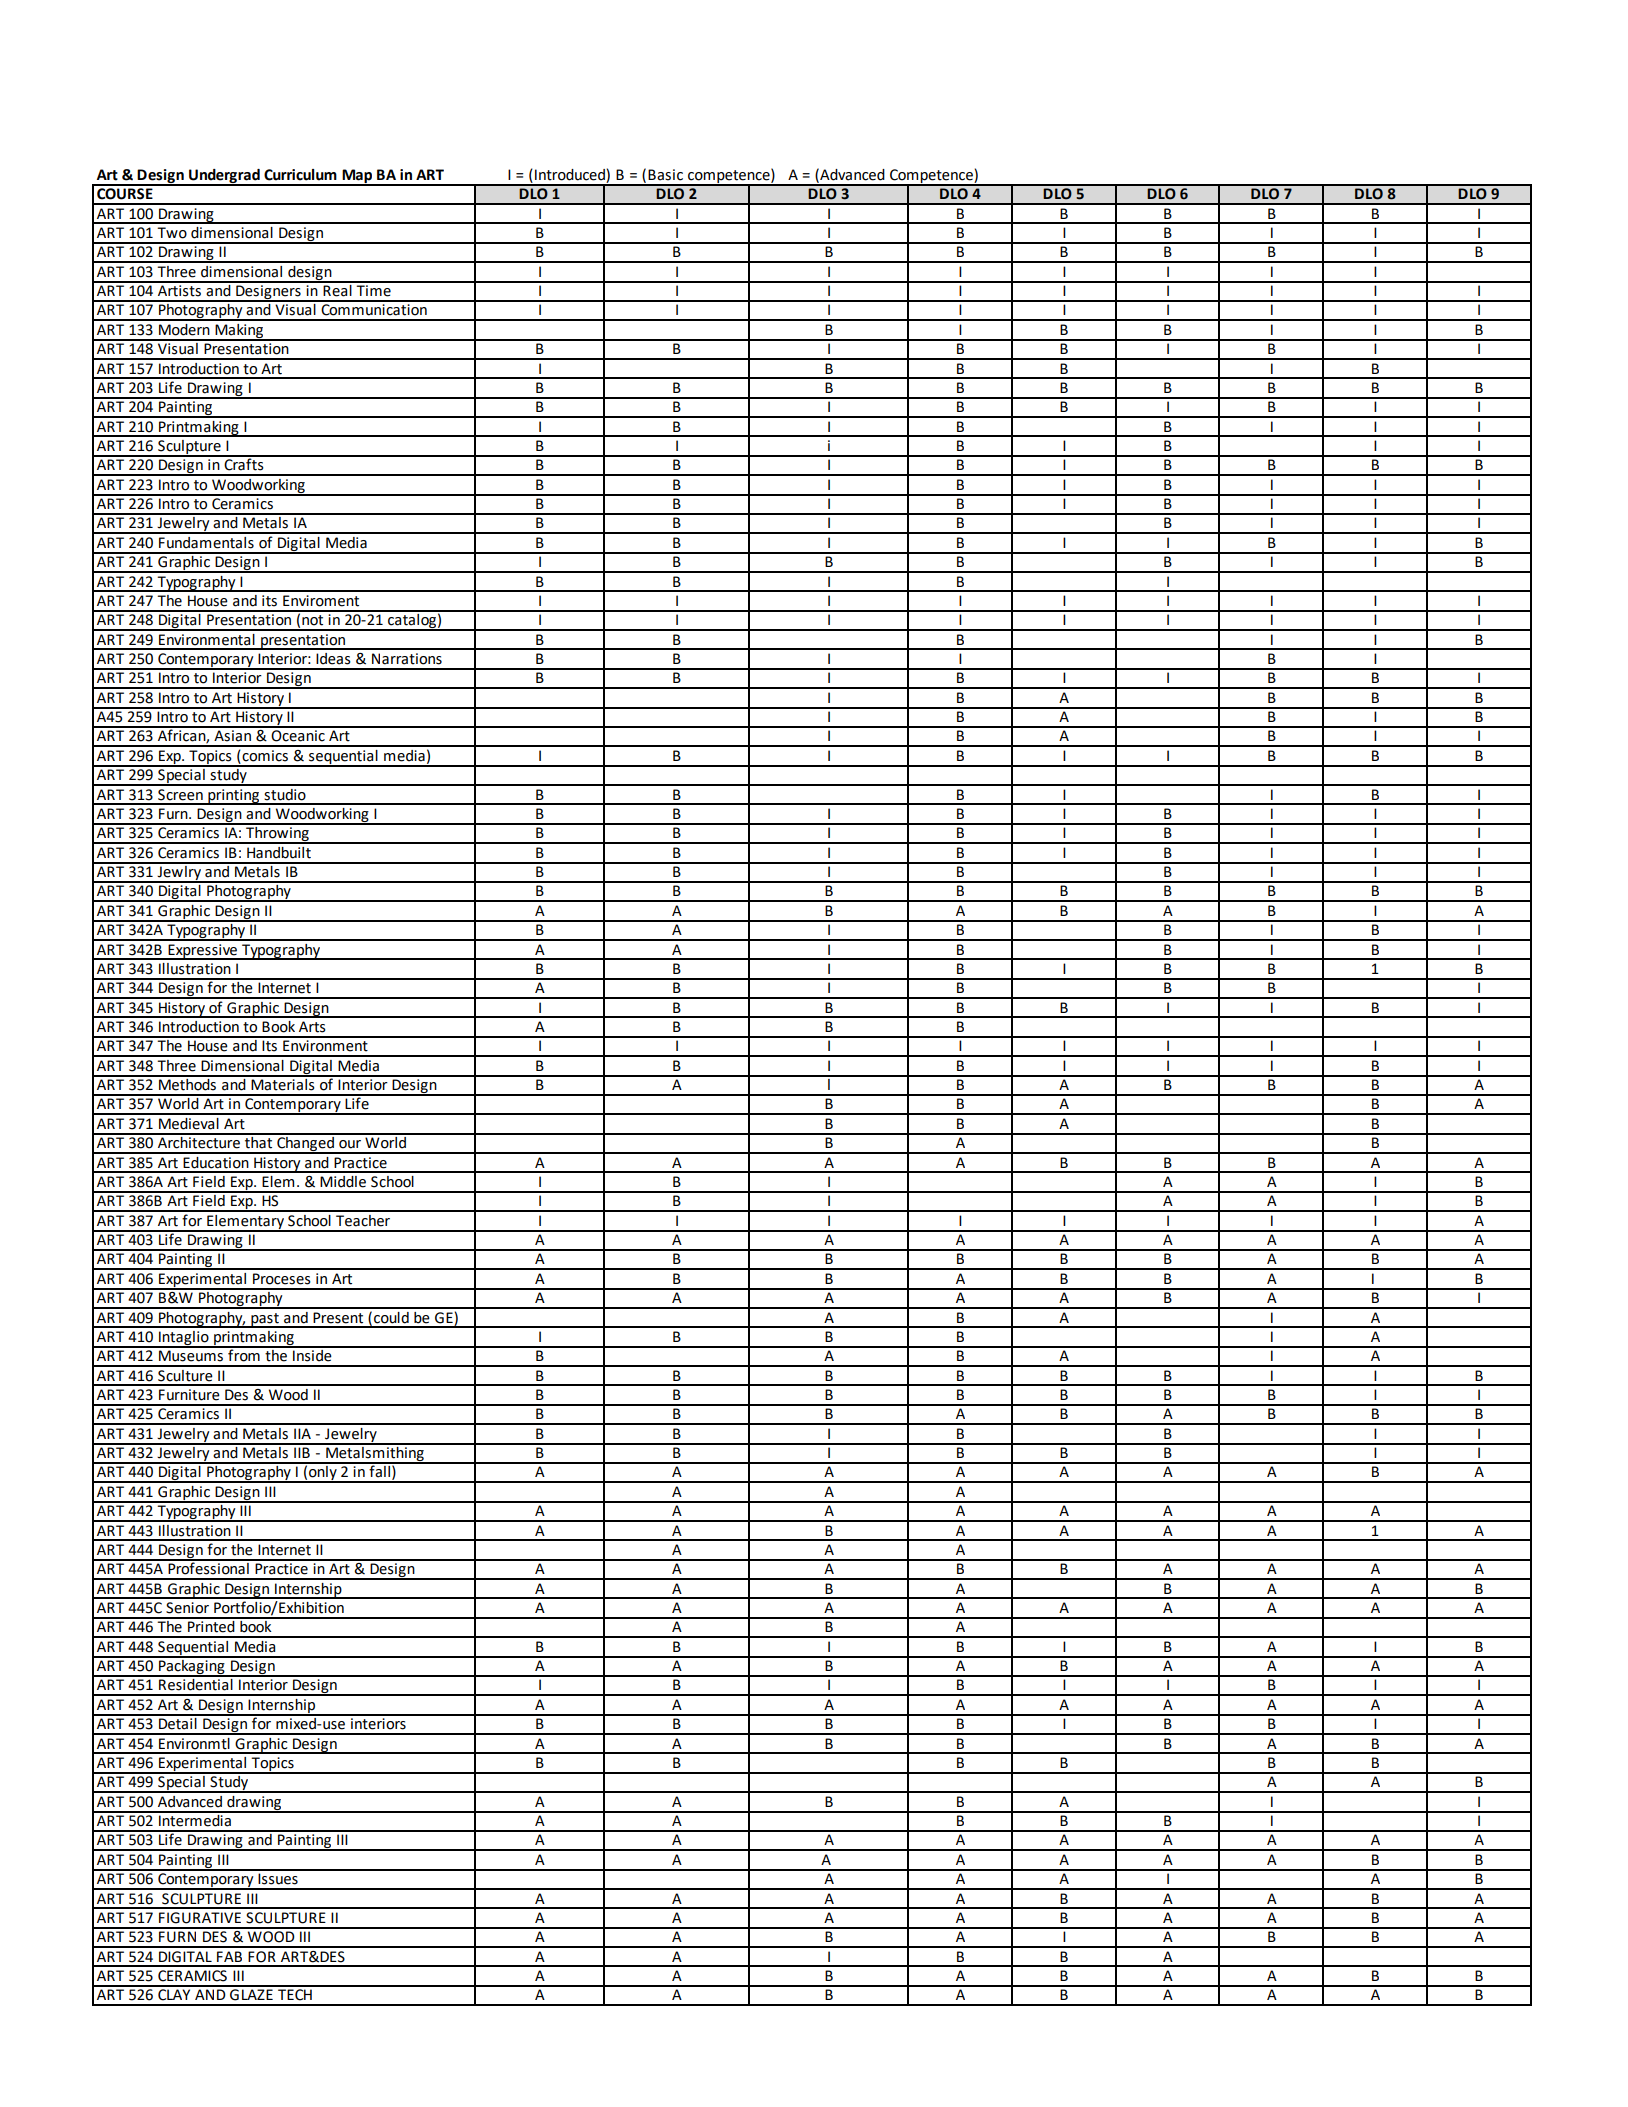 The height and width of the screenshot is (2107, 1628). What do you see at coordinates (302, 1433) in the screenshot?
I see `IIA` at bounding box center [302, 1433].
